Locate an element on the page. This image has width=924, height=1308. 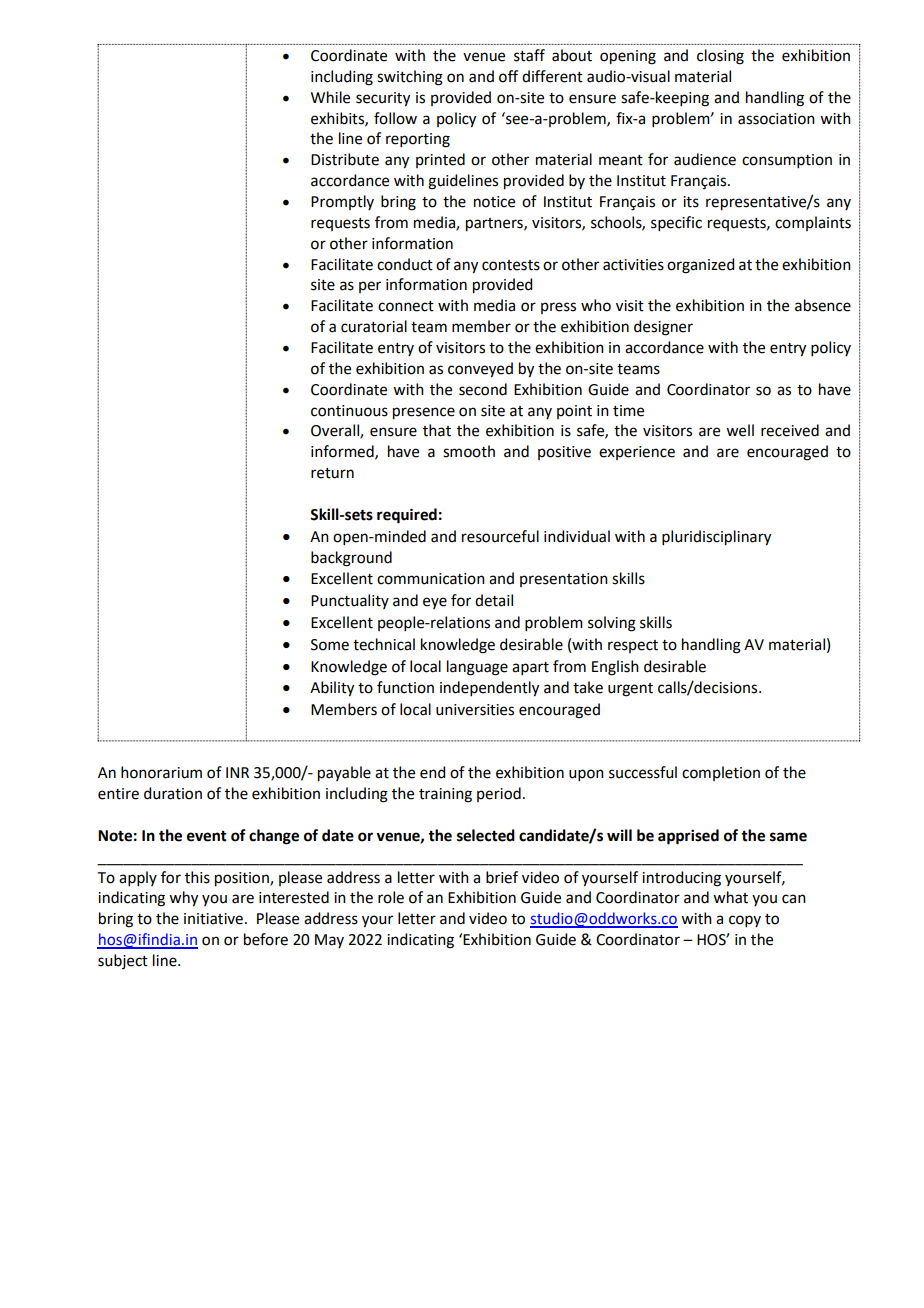
contests is located at coordinates (511, 265).
